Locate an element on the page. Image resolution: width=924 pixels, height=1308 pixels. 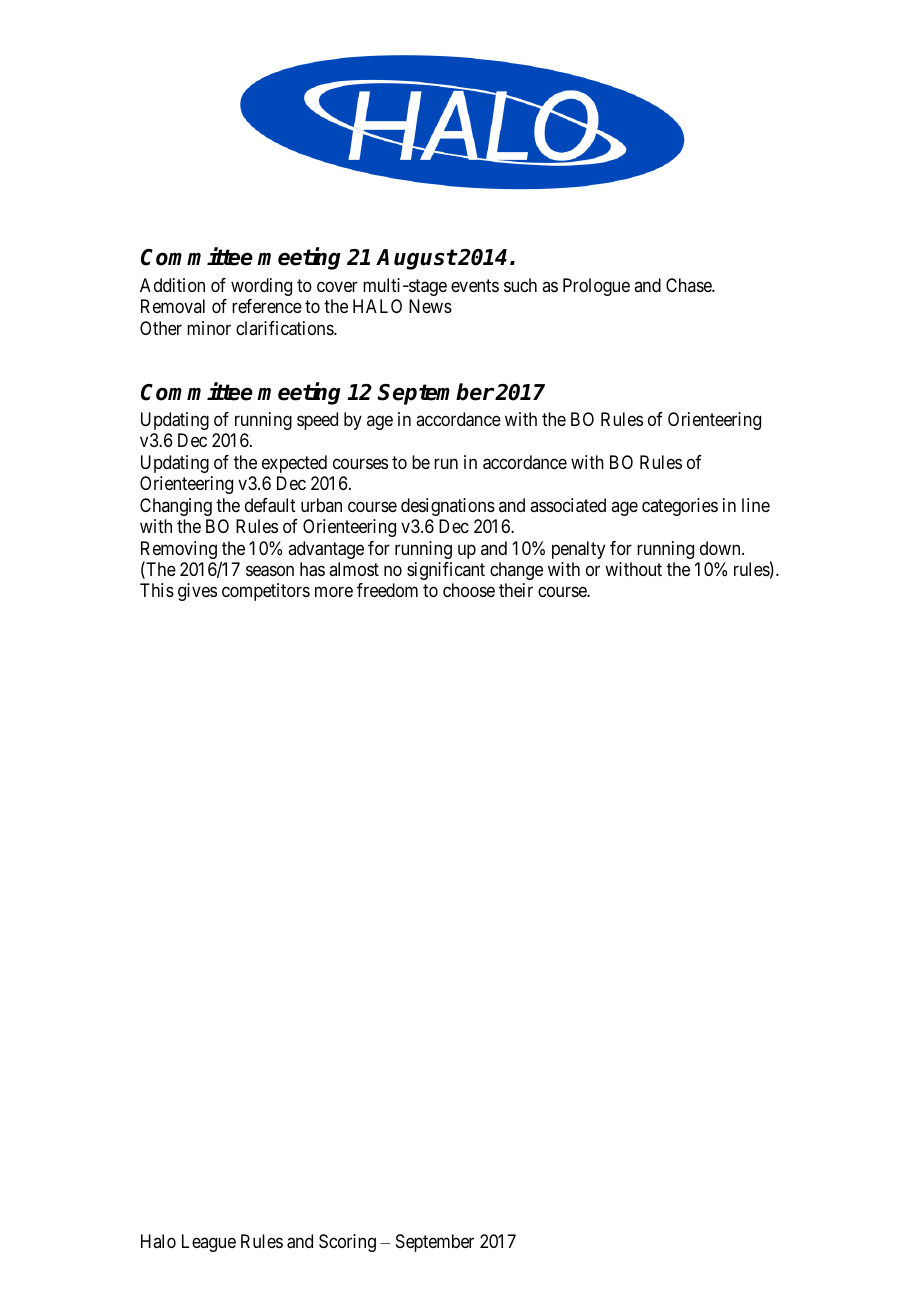
choose is located at coordinates (469, 590).
